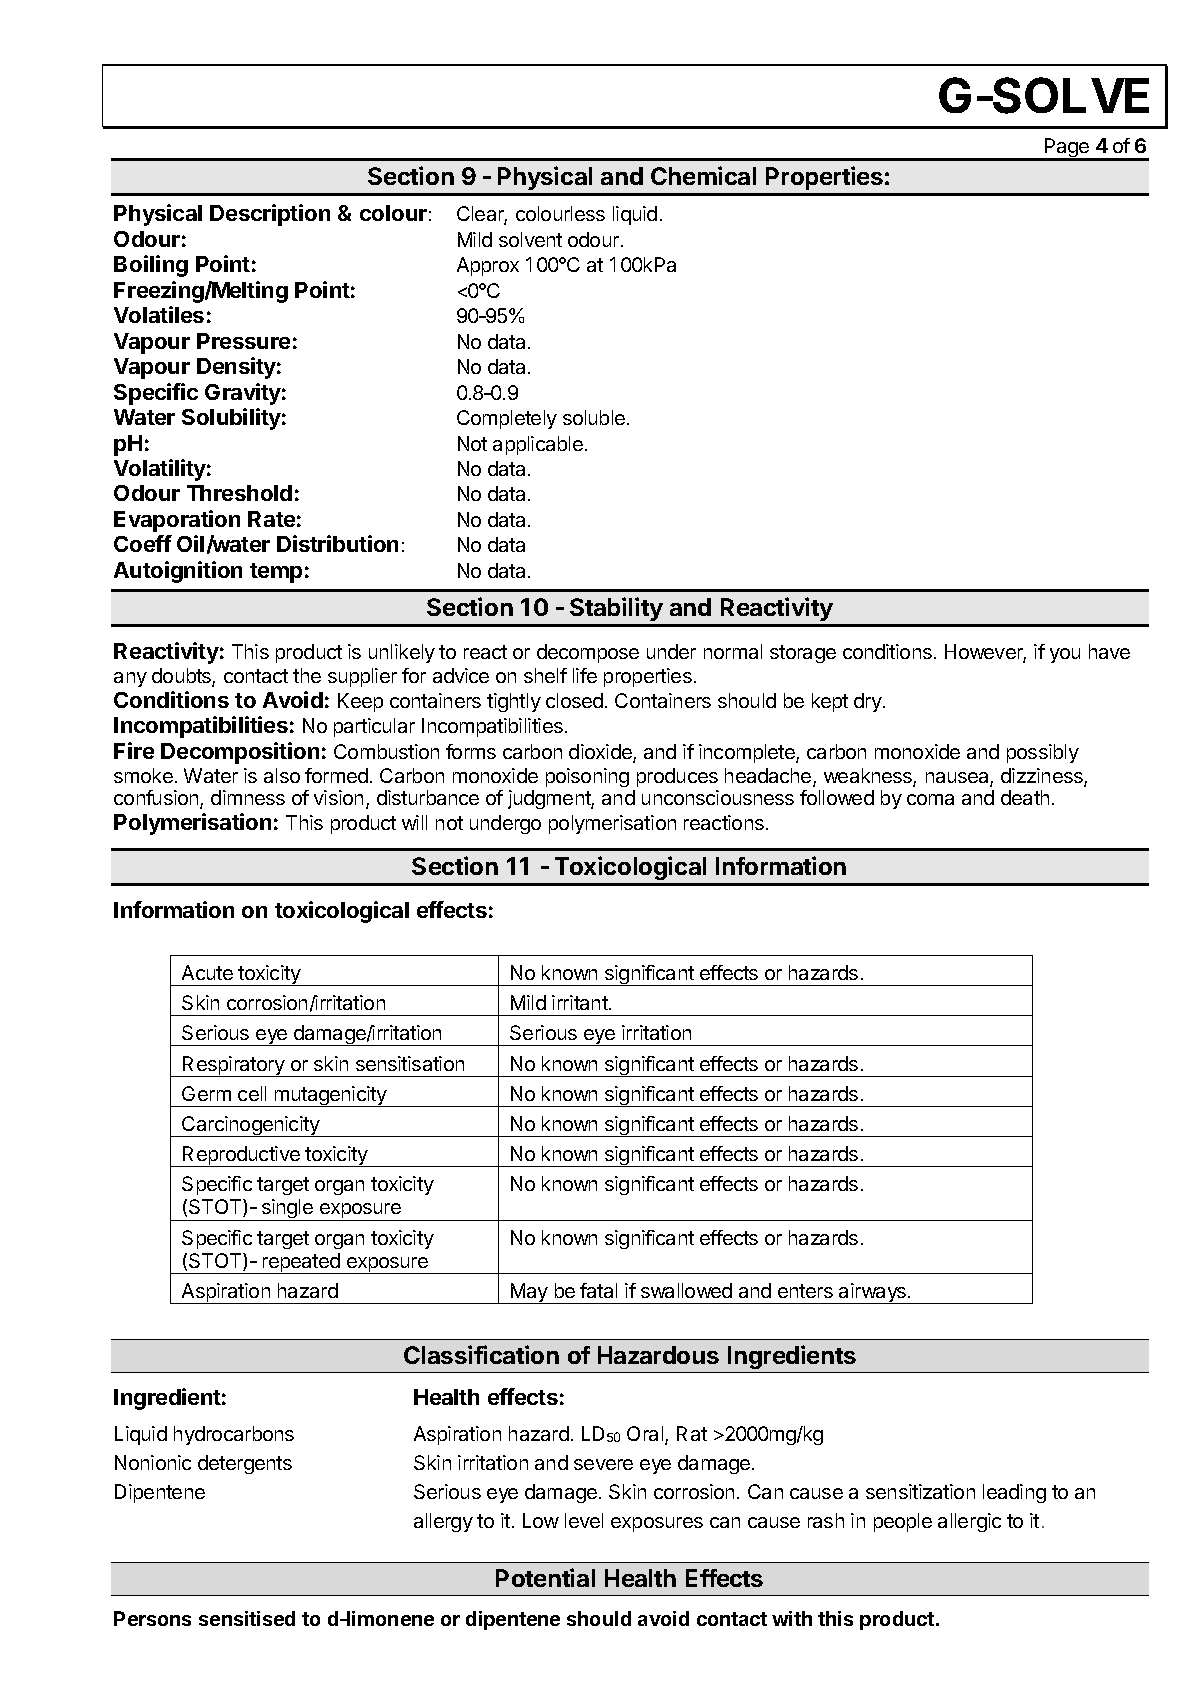 The image size is (1197, 1694). What do you see at coordinates (1025, 797) in the page?
I see `death` at bounding box center [1025, 797].
